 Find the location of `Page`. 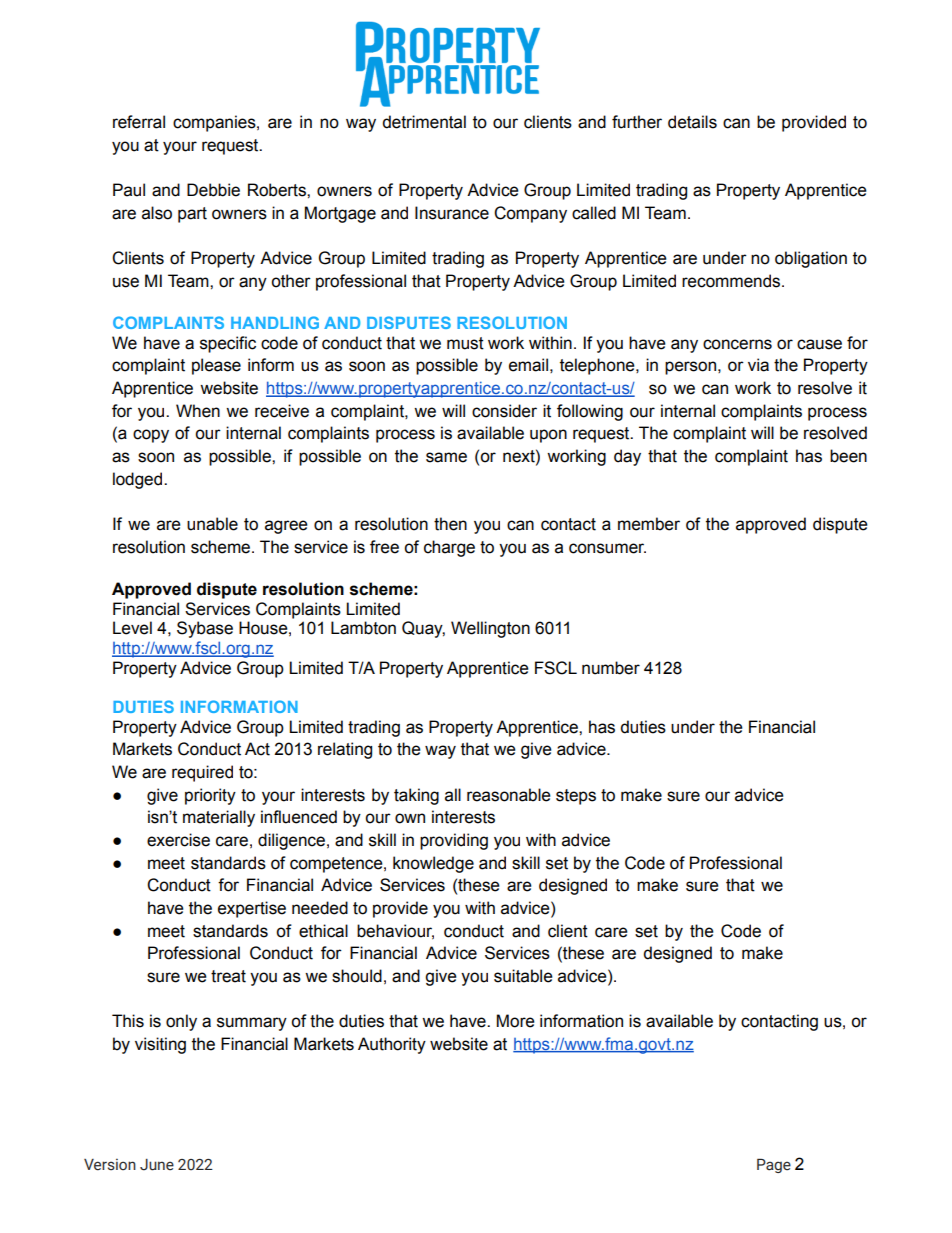

Page is located at coordinates (774, 1166).
